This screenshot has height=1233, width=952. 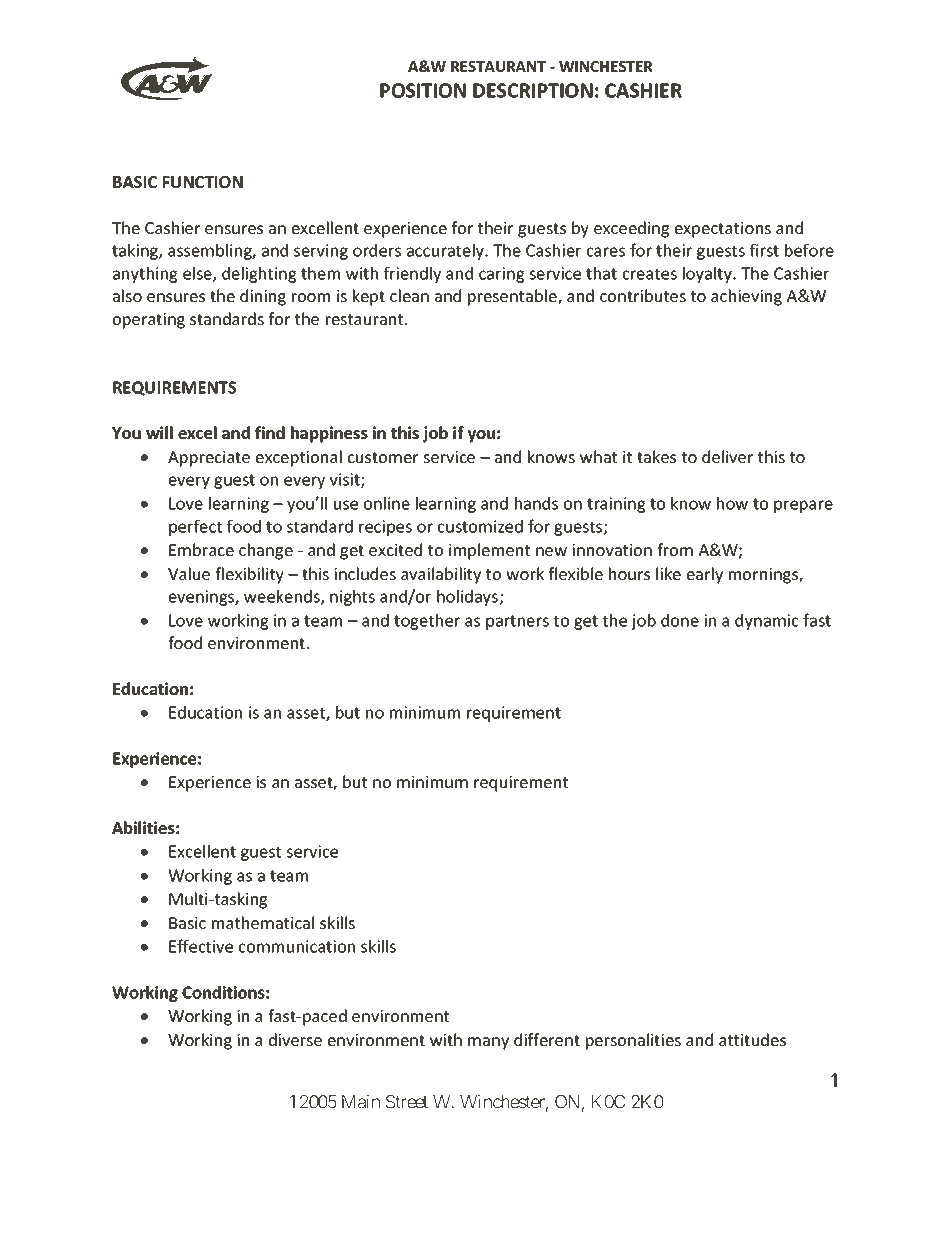 What do you see at coordinates (203, 182) in the screenshot?
I see `FUNCTION` at bounding box center [203, 182].
